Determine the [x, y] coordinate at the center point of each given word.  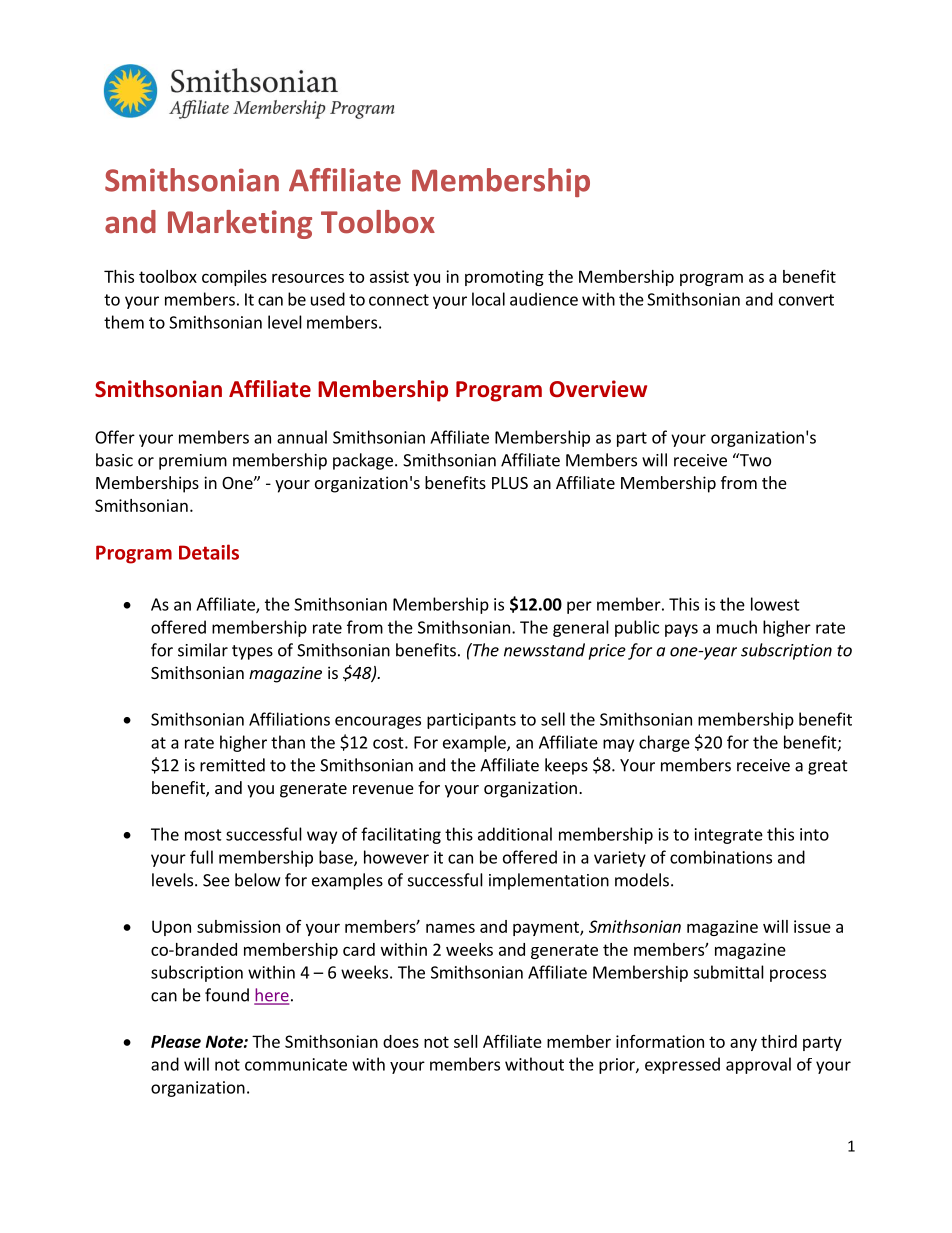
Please [176, 1041]
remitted [232, 765]
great [828, 767]
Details [209, 552]
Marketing [240, 224]
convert [806, 300]
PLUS [510, 483]
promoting [504, 278]
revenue [383, 789]
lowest [775, 604]
